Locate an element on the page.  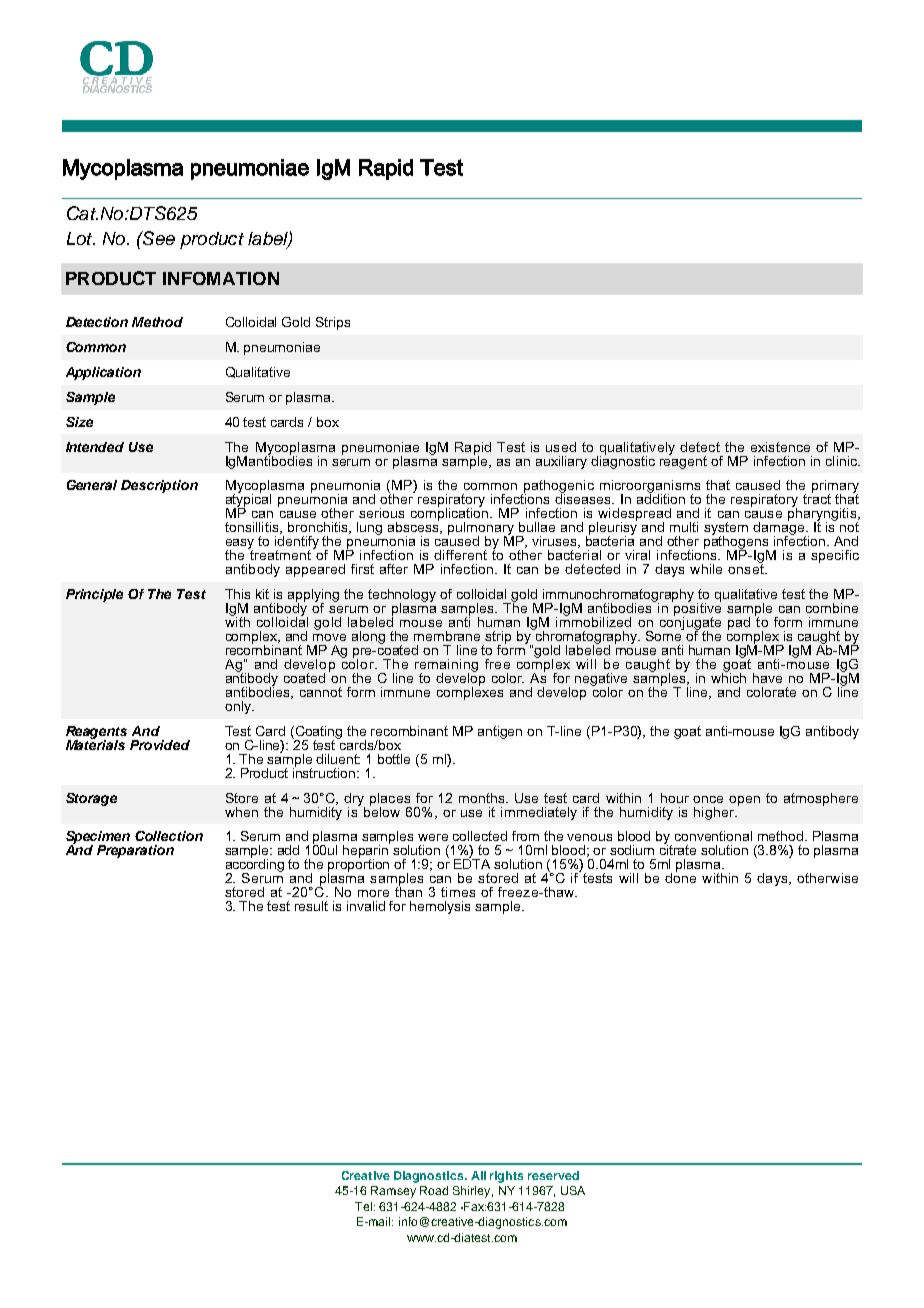
See is located at coordinates (158, 238).
